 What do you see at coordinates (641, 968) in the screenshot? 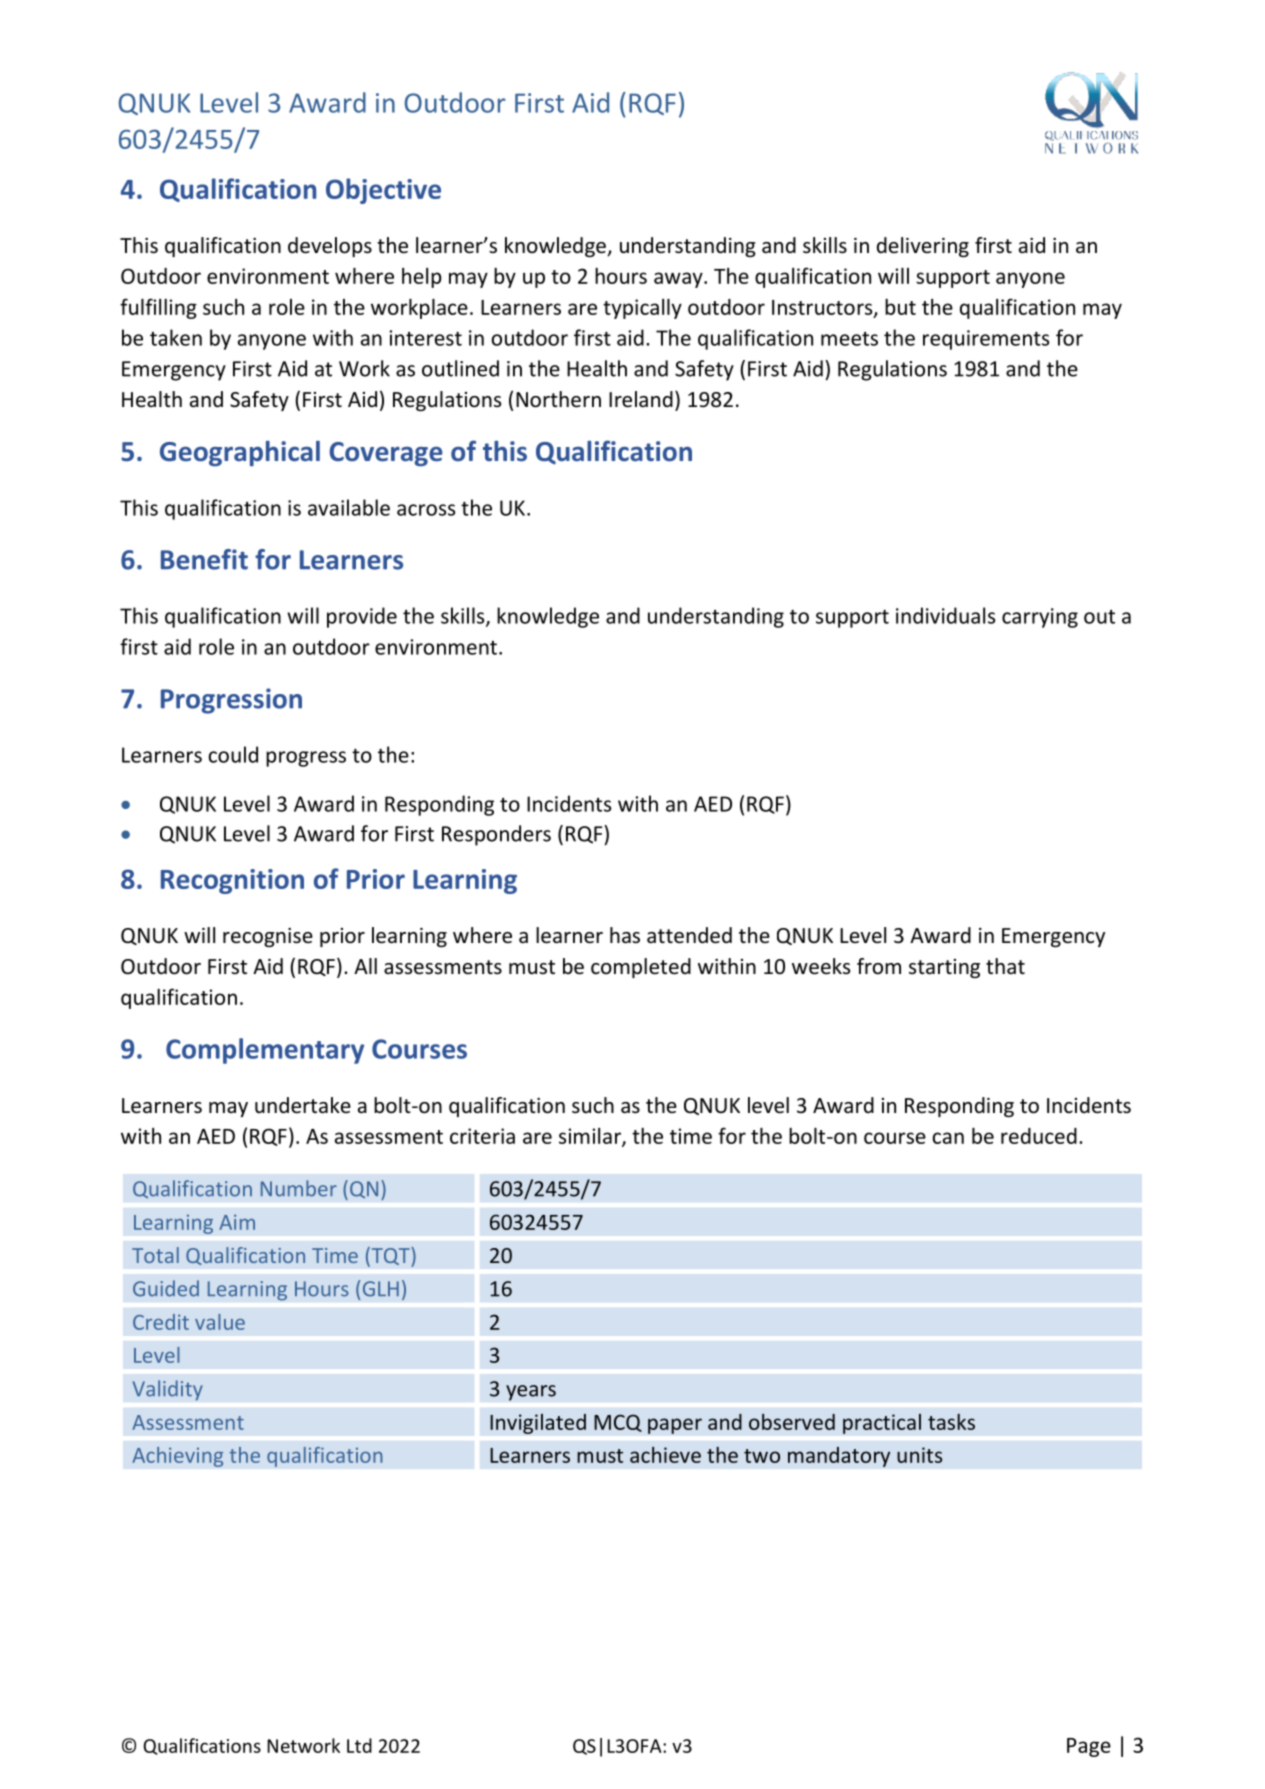
I see `completed` at bounding box center [641, 968].
